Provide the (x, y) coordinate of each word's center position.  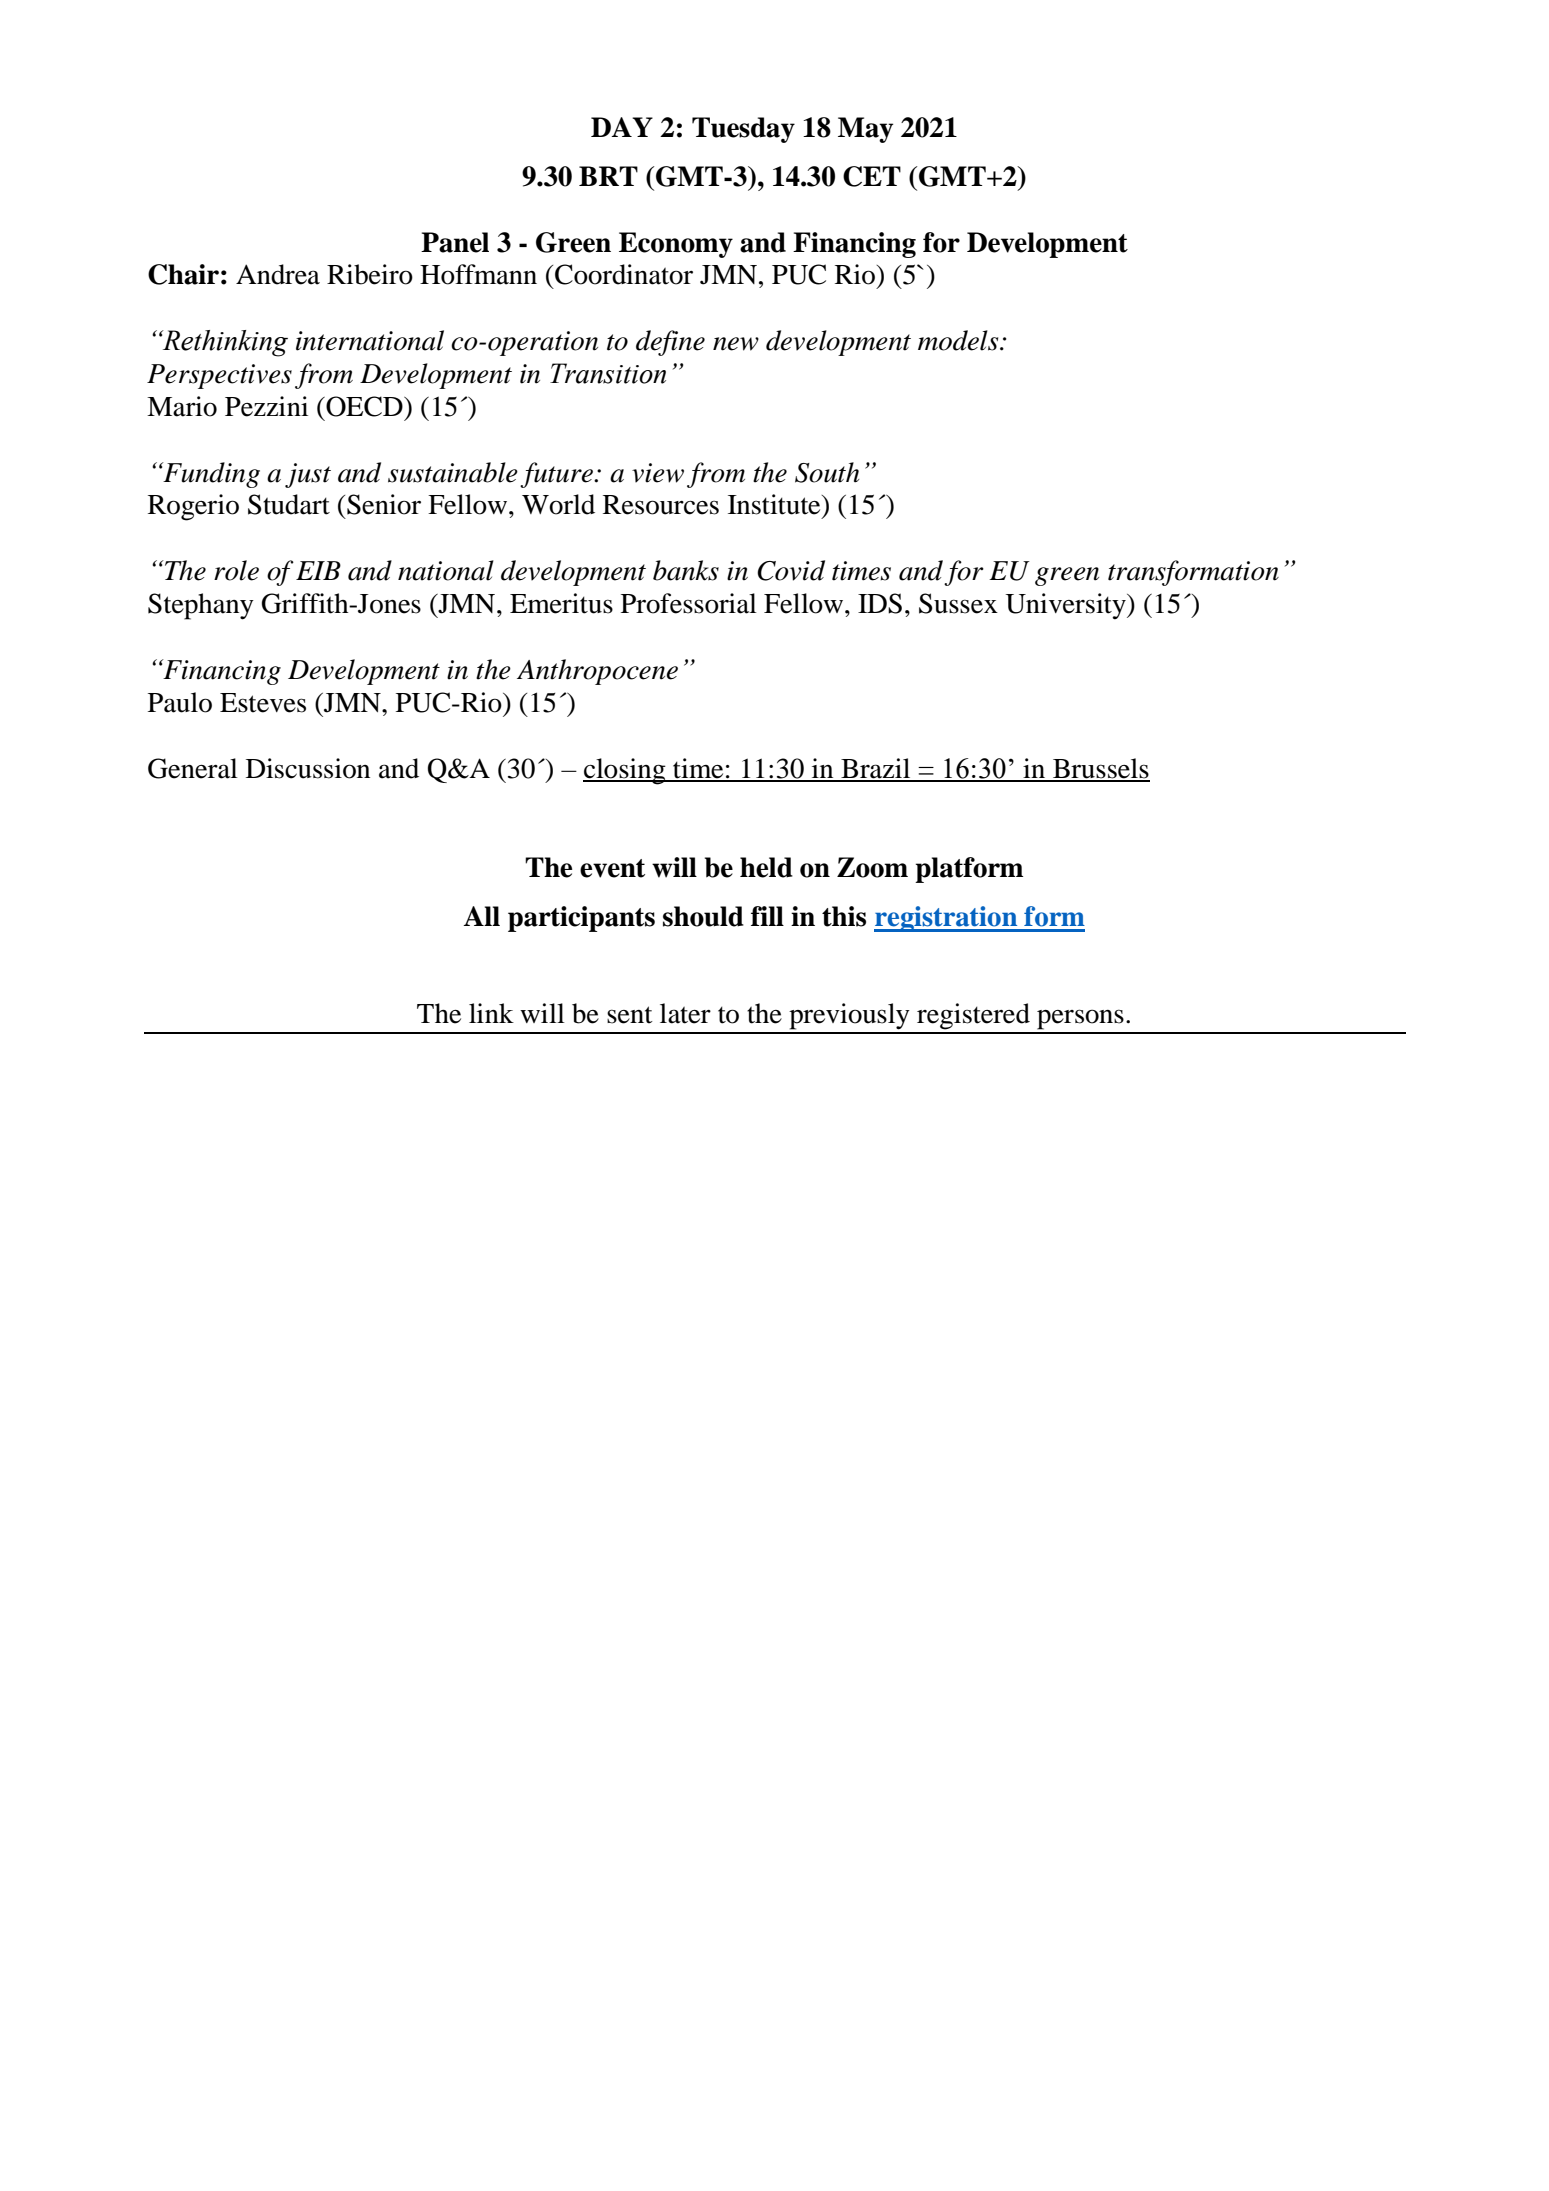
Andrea (278, 274)
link (491, 1013)
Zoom (872, 867)
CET (872, 176)
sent (630, 1015)
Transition (608, 373)
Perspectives (219, 376)
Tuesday (743, 130)
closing (625, 771)
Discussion (308, 768)
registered (973, 1016)
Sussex (958, 603)
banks (686, 570)
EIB (318, 570)
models (959, 340)
